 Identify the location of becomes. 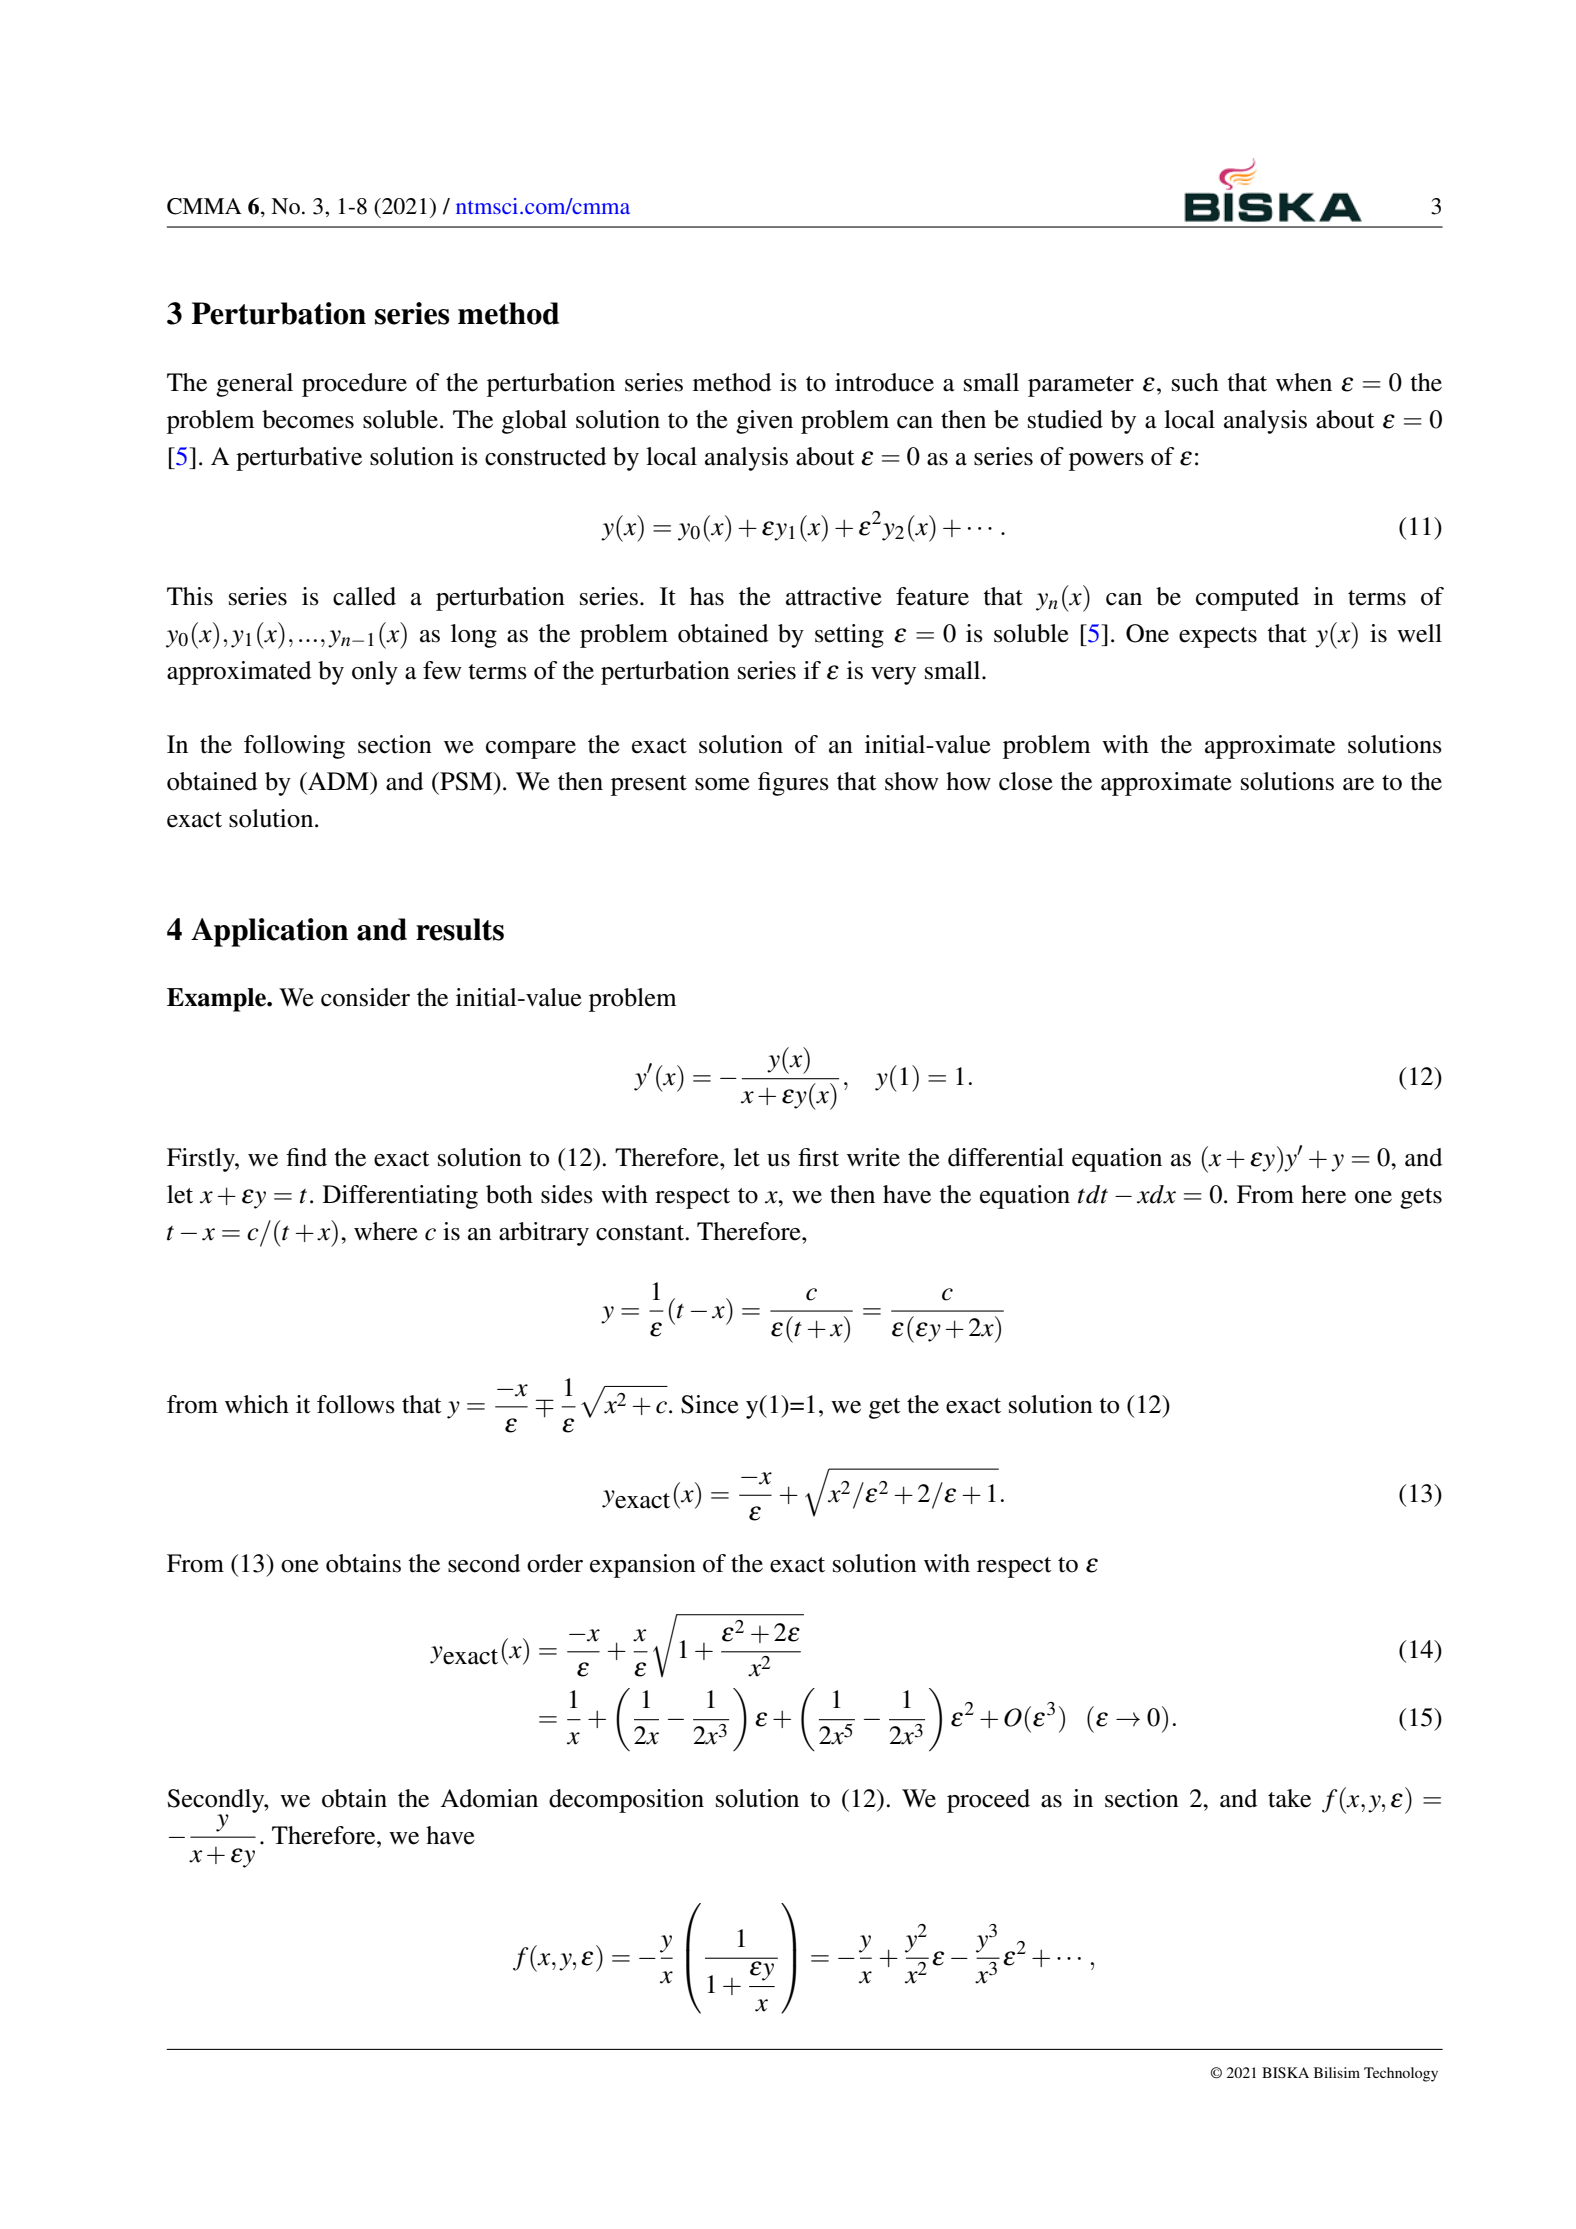
(308, 419).
